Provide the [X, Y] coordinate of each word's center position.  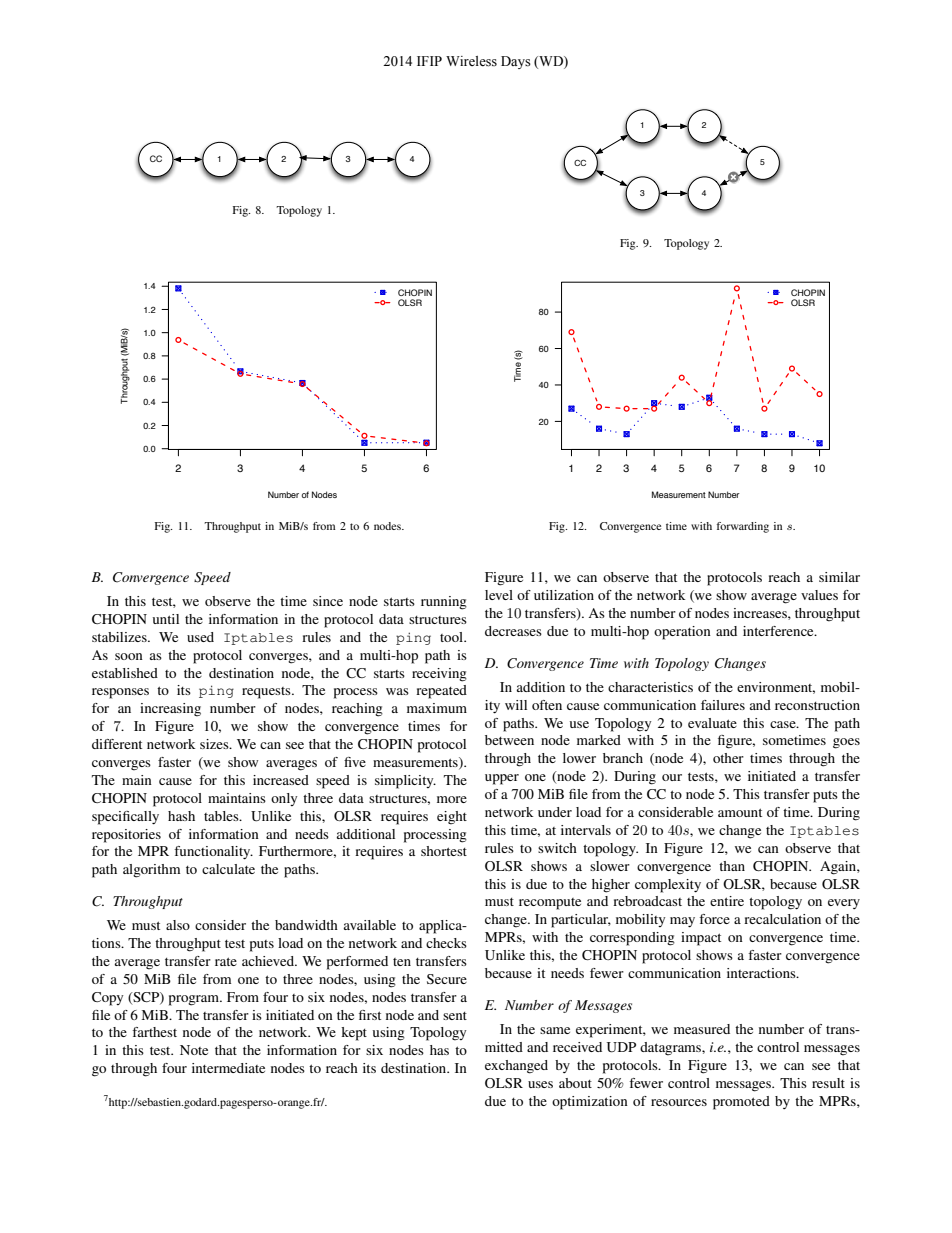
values [819, 595]
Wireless [471, 61]
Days [516, 62]
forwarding [743, 527]
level [499, 595]
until [166, 619]
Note [194, 1050]
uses [540, 1084]
